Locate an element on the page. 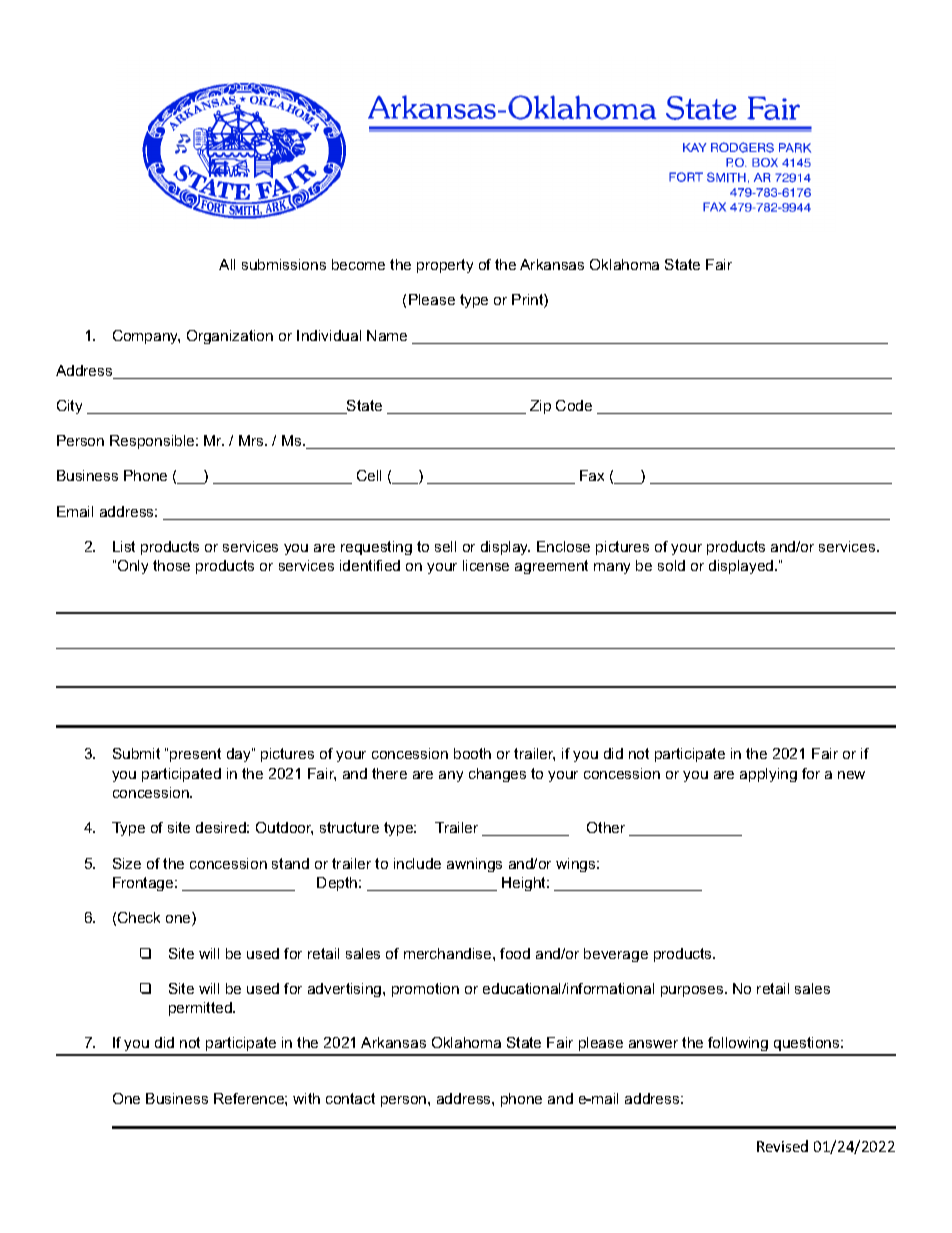  with is located at coordinates (306, 1098).
